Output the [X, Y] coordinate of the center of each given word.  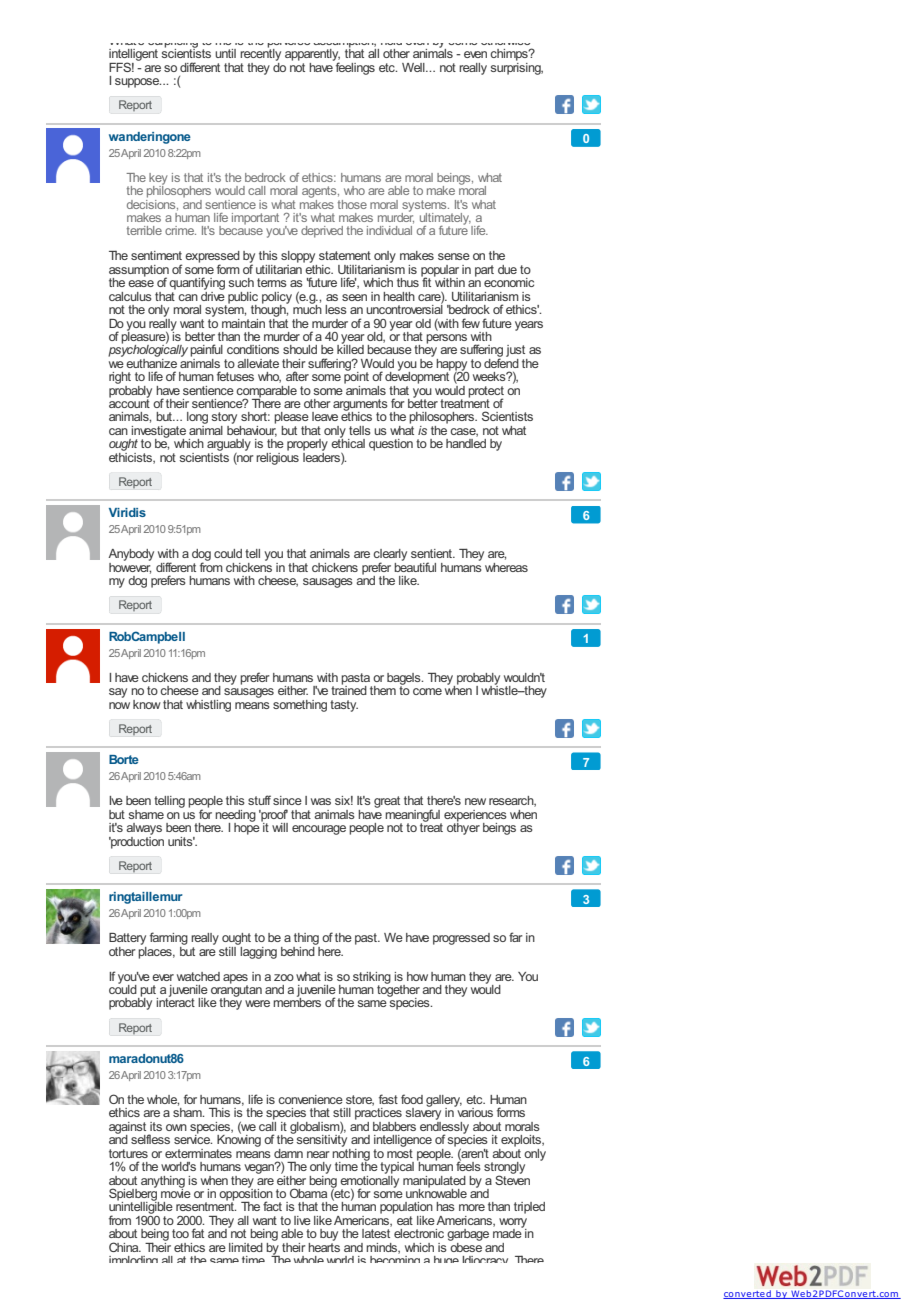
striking [372, 979]
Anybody [131, 556]
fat [198, 1233]
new [475, 801]
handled [466, 443]
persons [446, 339]
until [225, 53]
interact [175, 1001]
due [507, 269]
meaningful [413, 816]
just [517, 352]
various [474, 1111]
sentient [432, 553]
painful [206, 350]
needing [235, 817]
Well [414, 67]
